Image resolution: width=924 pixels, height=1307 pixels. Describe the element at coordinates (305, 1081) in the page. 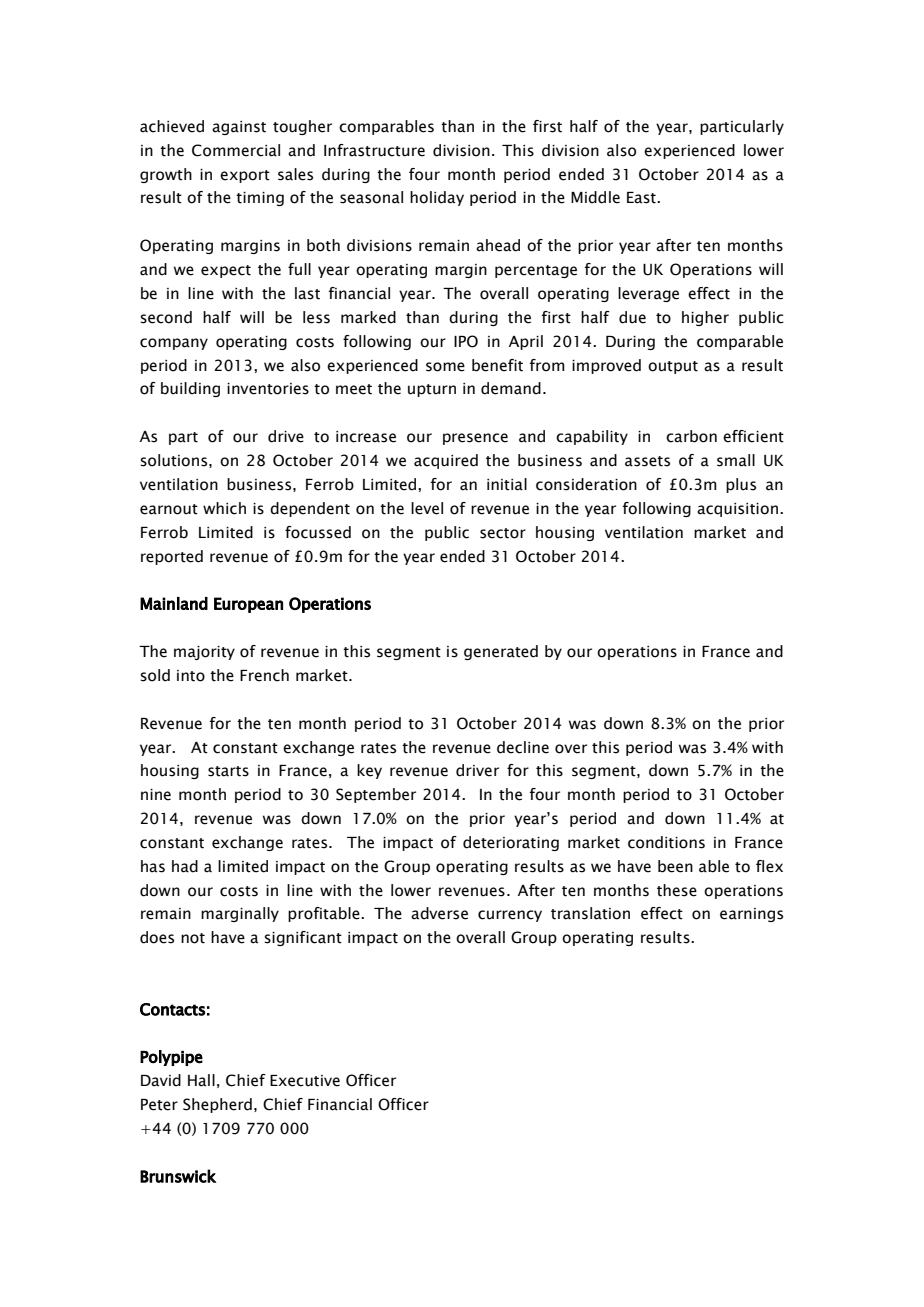

I see `Executive` at that location.
